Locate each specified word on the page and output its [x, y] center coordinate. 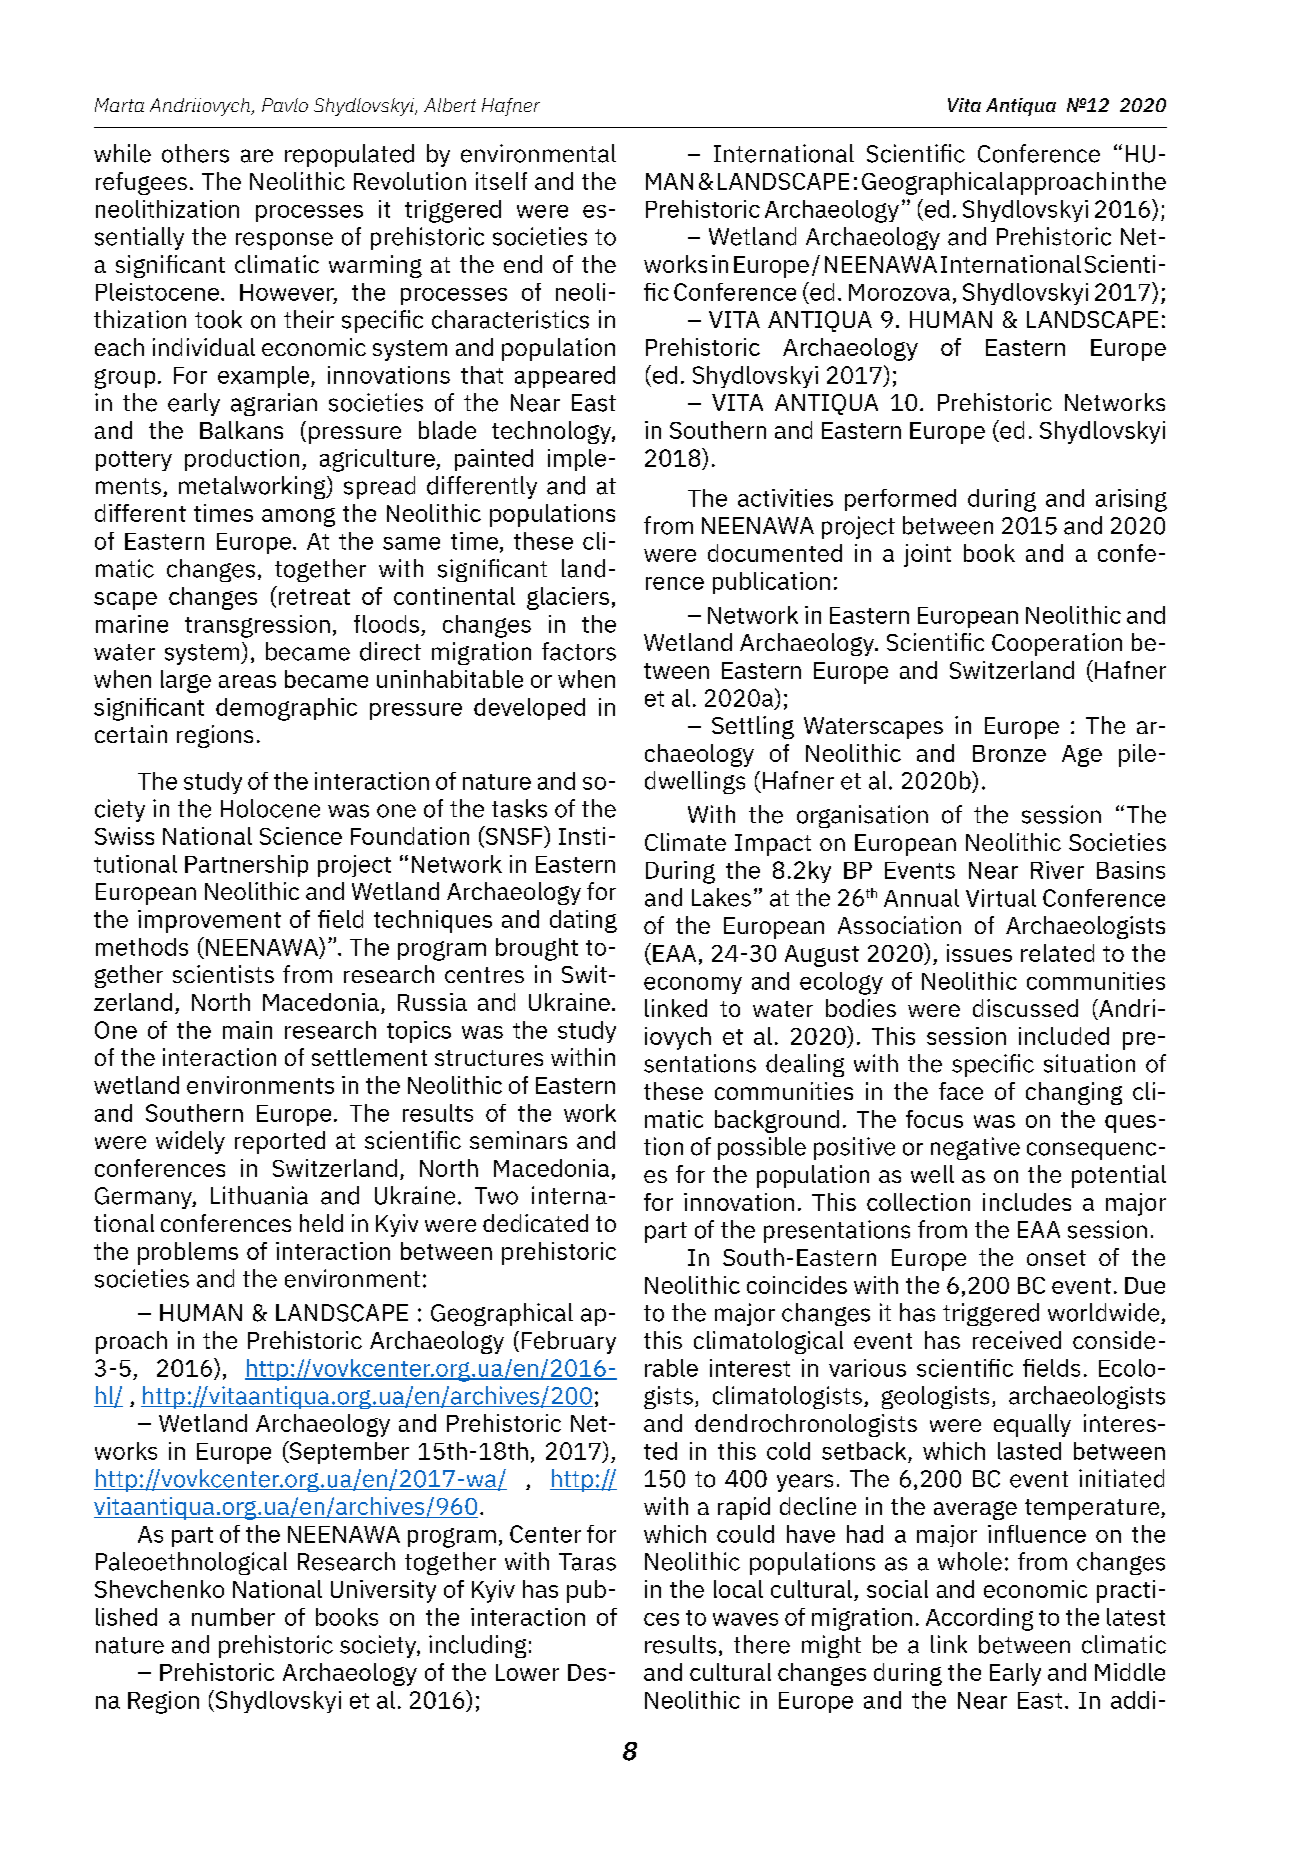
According [979, 1619]
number [233, 1617]
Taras [587, 1562]
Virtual [1001, 898]
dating [583, 921]
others [195, 153]
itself [501, 181]
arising [1131, 500]
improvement [209, 921]
